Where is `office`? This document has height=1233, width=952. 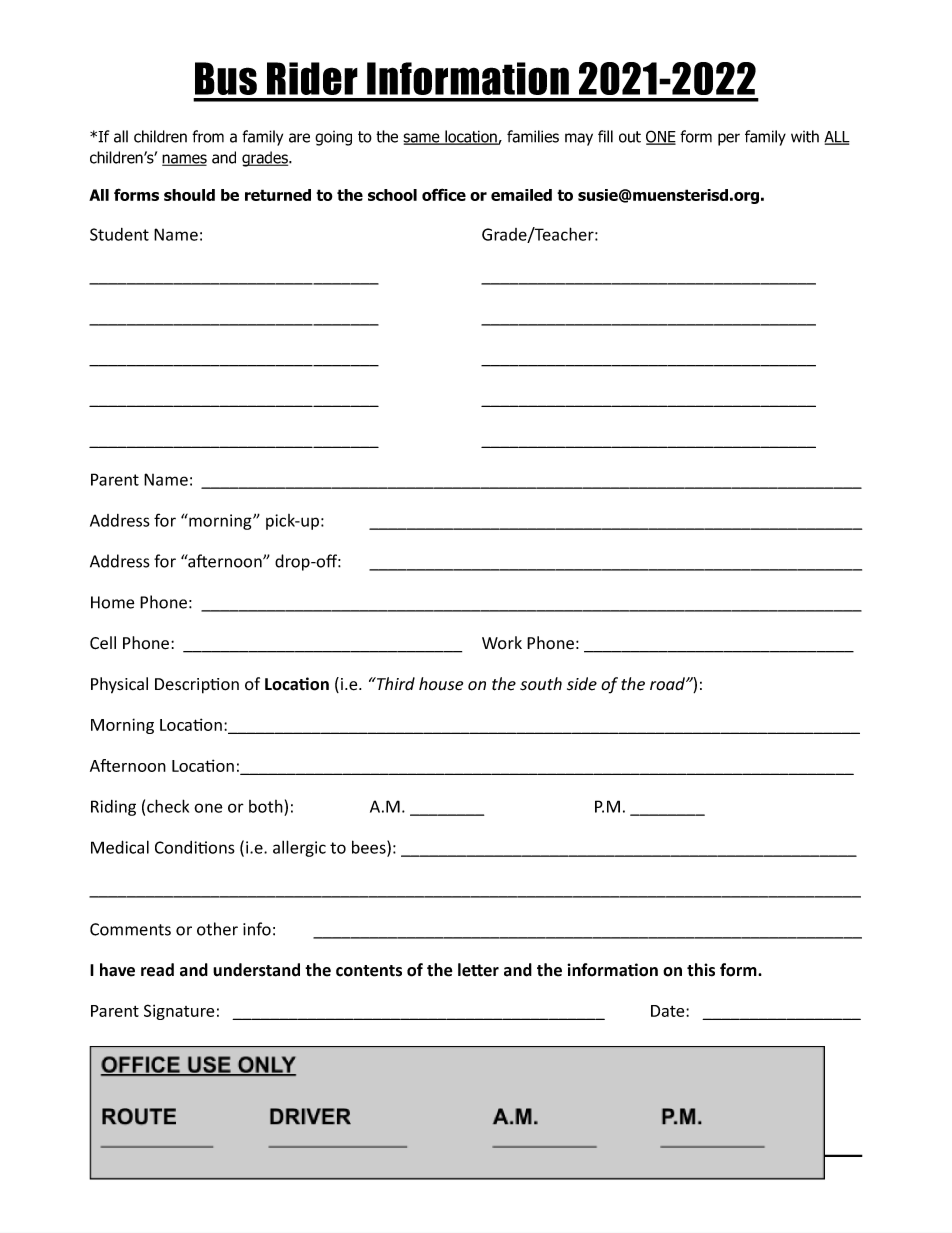 office is located at coordinates (444, 194).
